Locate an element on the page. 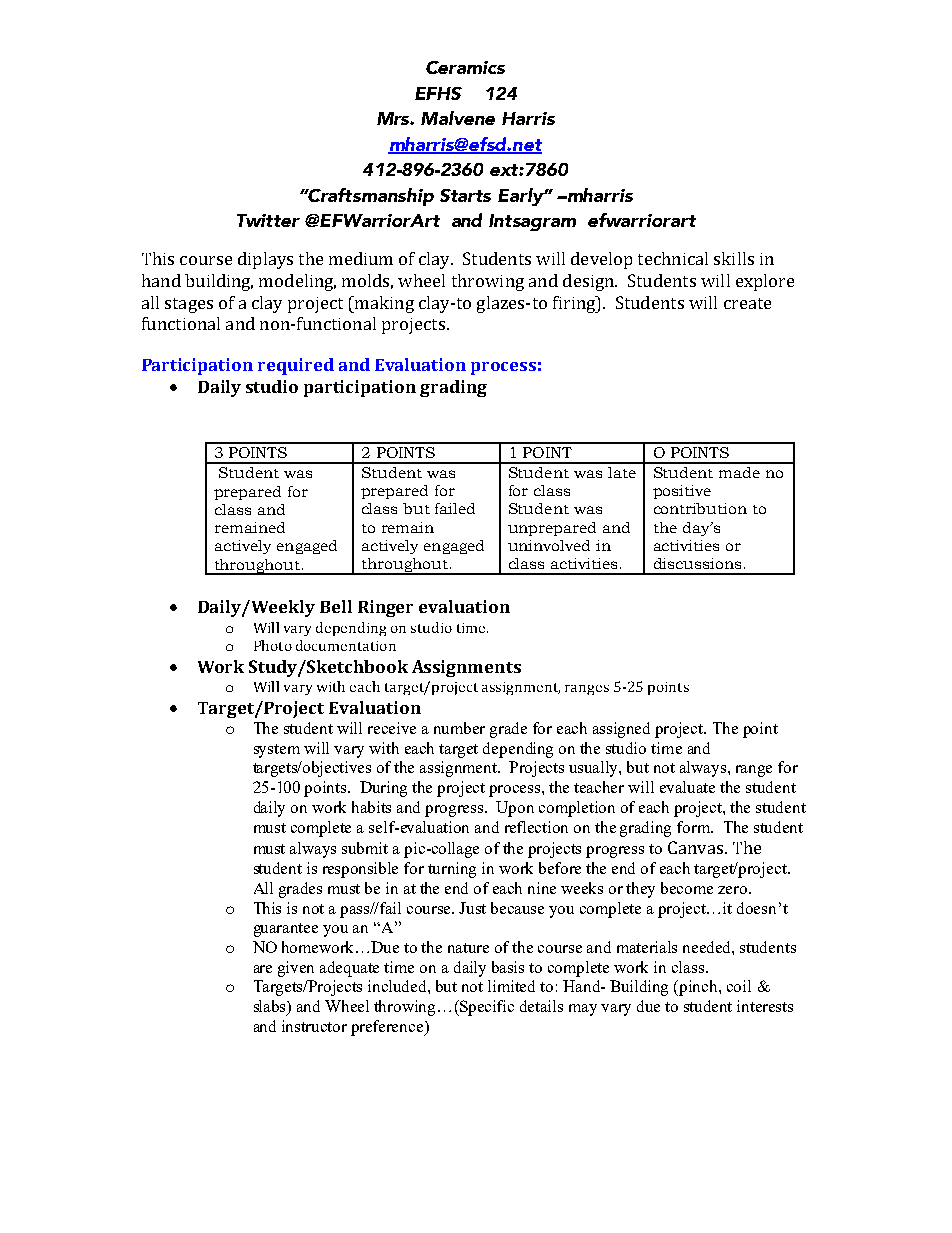 The width and height of the page is (952, 1233). technical is located at coordinates (673, 258).
